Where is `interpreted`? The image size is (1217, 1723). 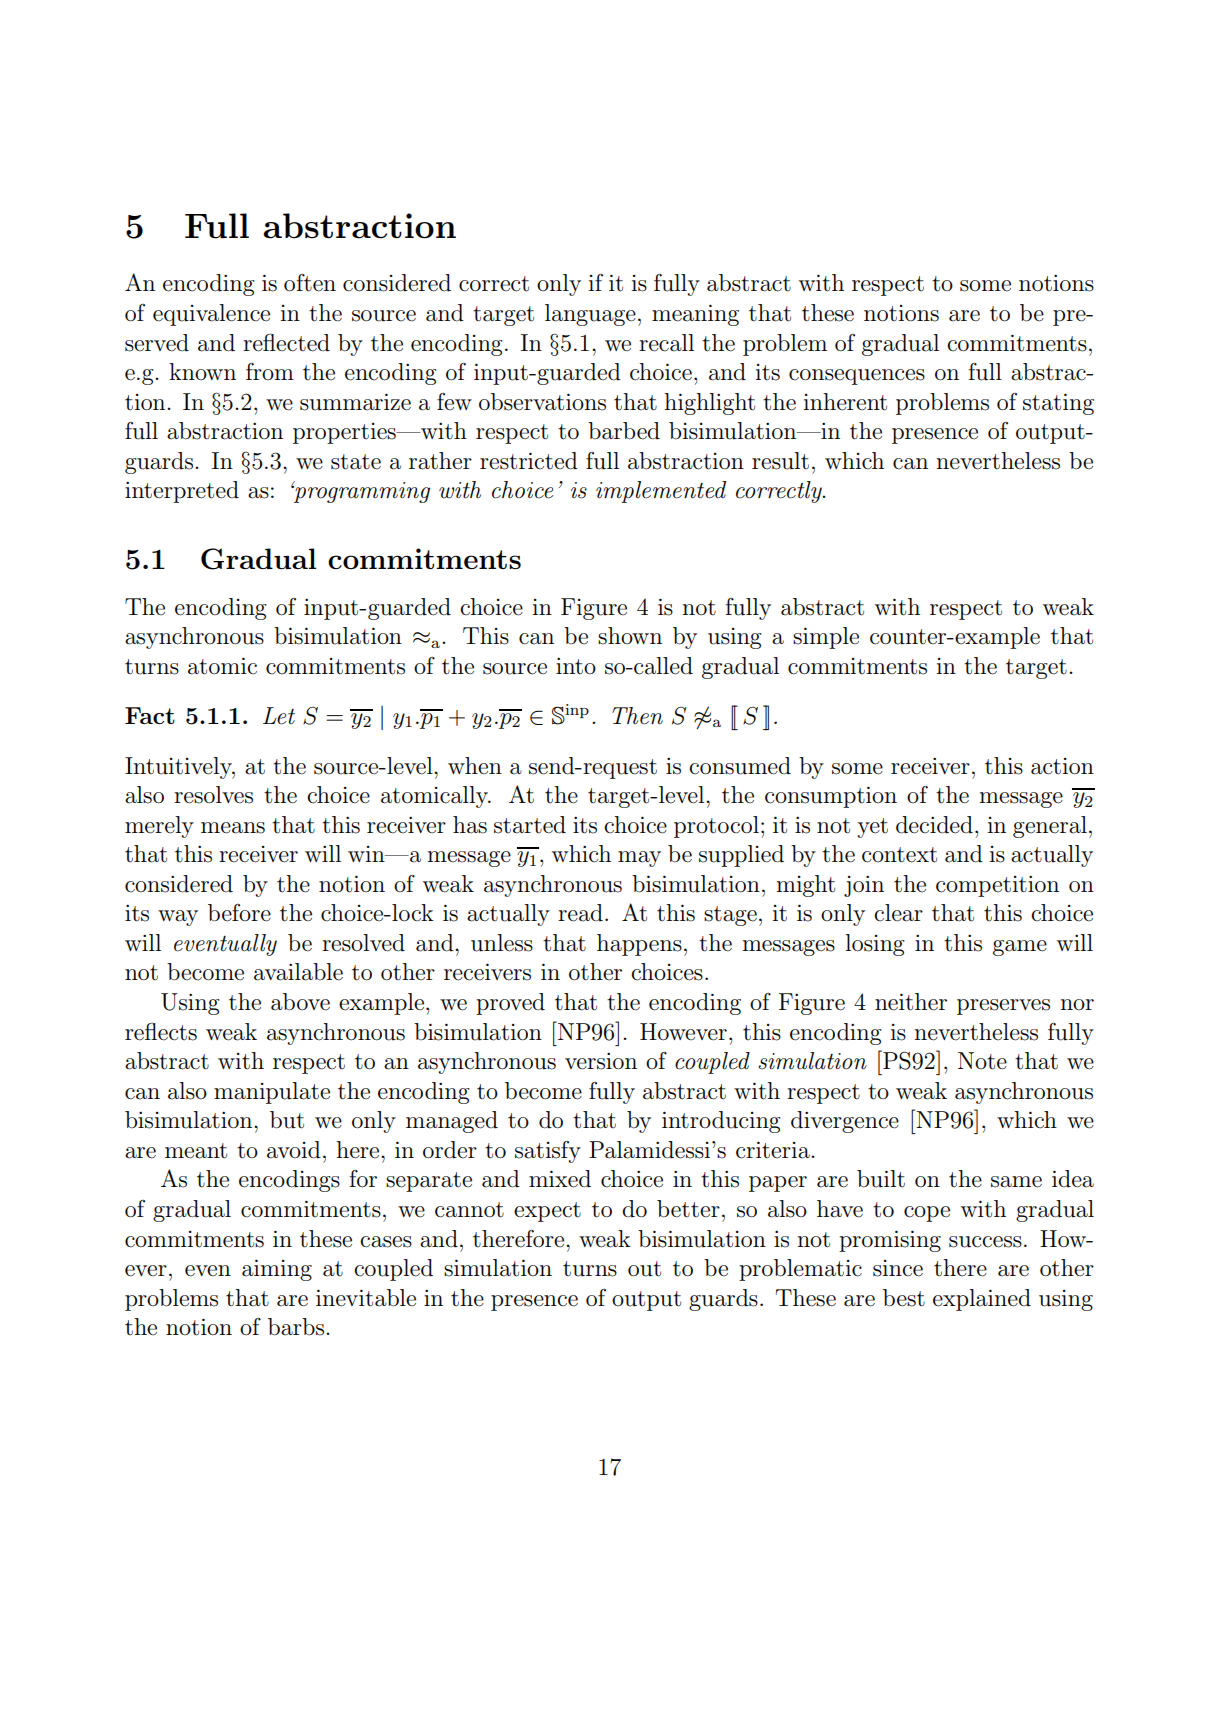 interpreted is located at coordinates (182, 492).
